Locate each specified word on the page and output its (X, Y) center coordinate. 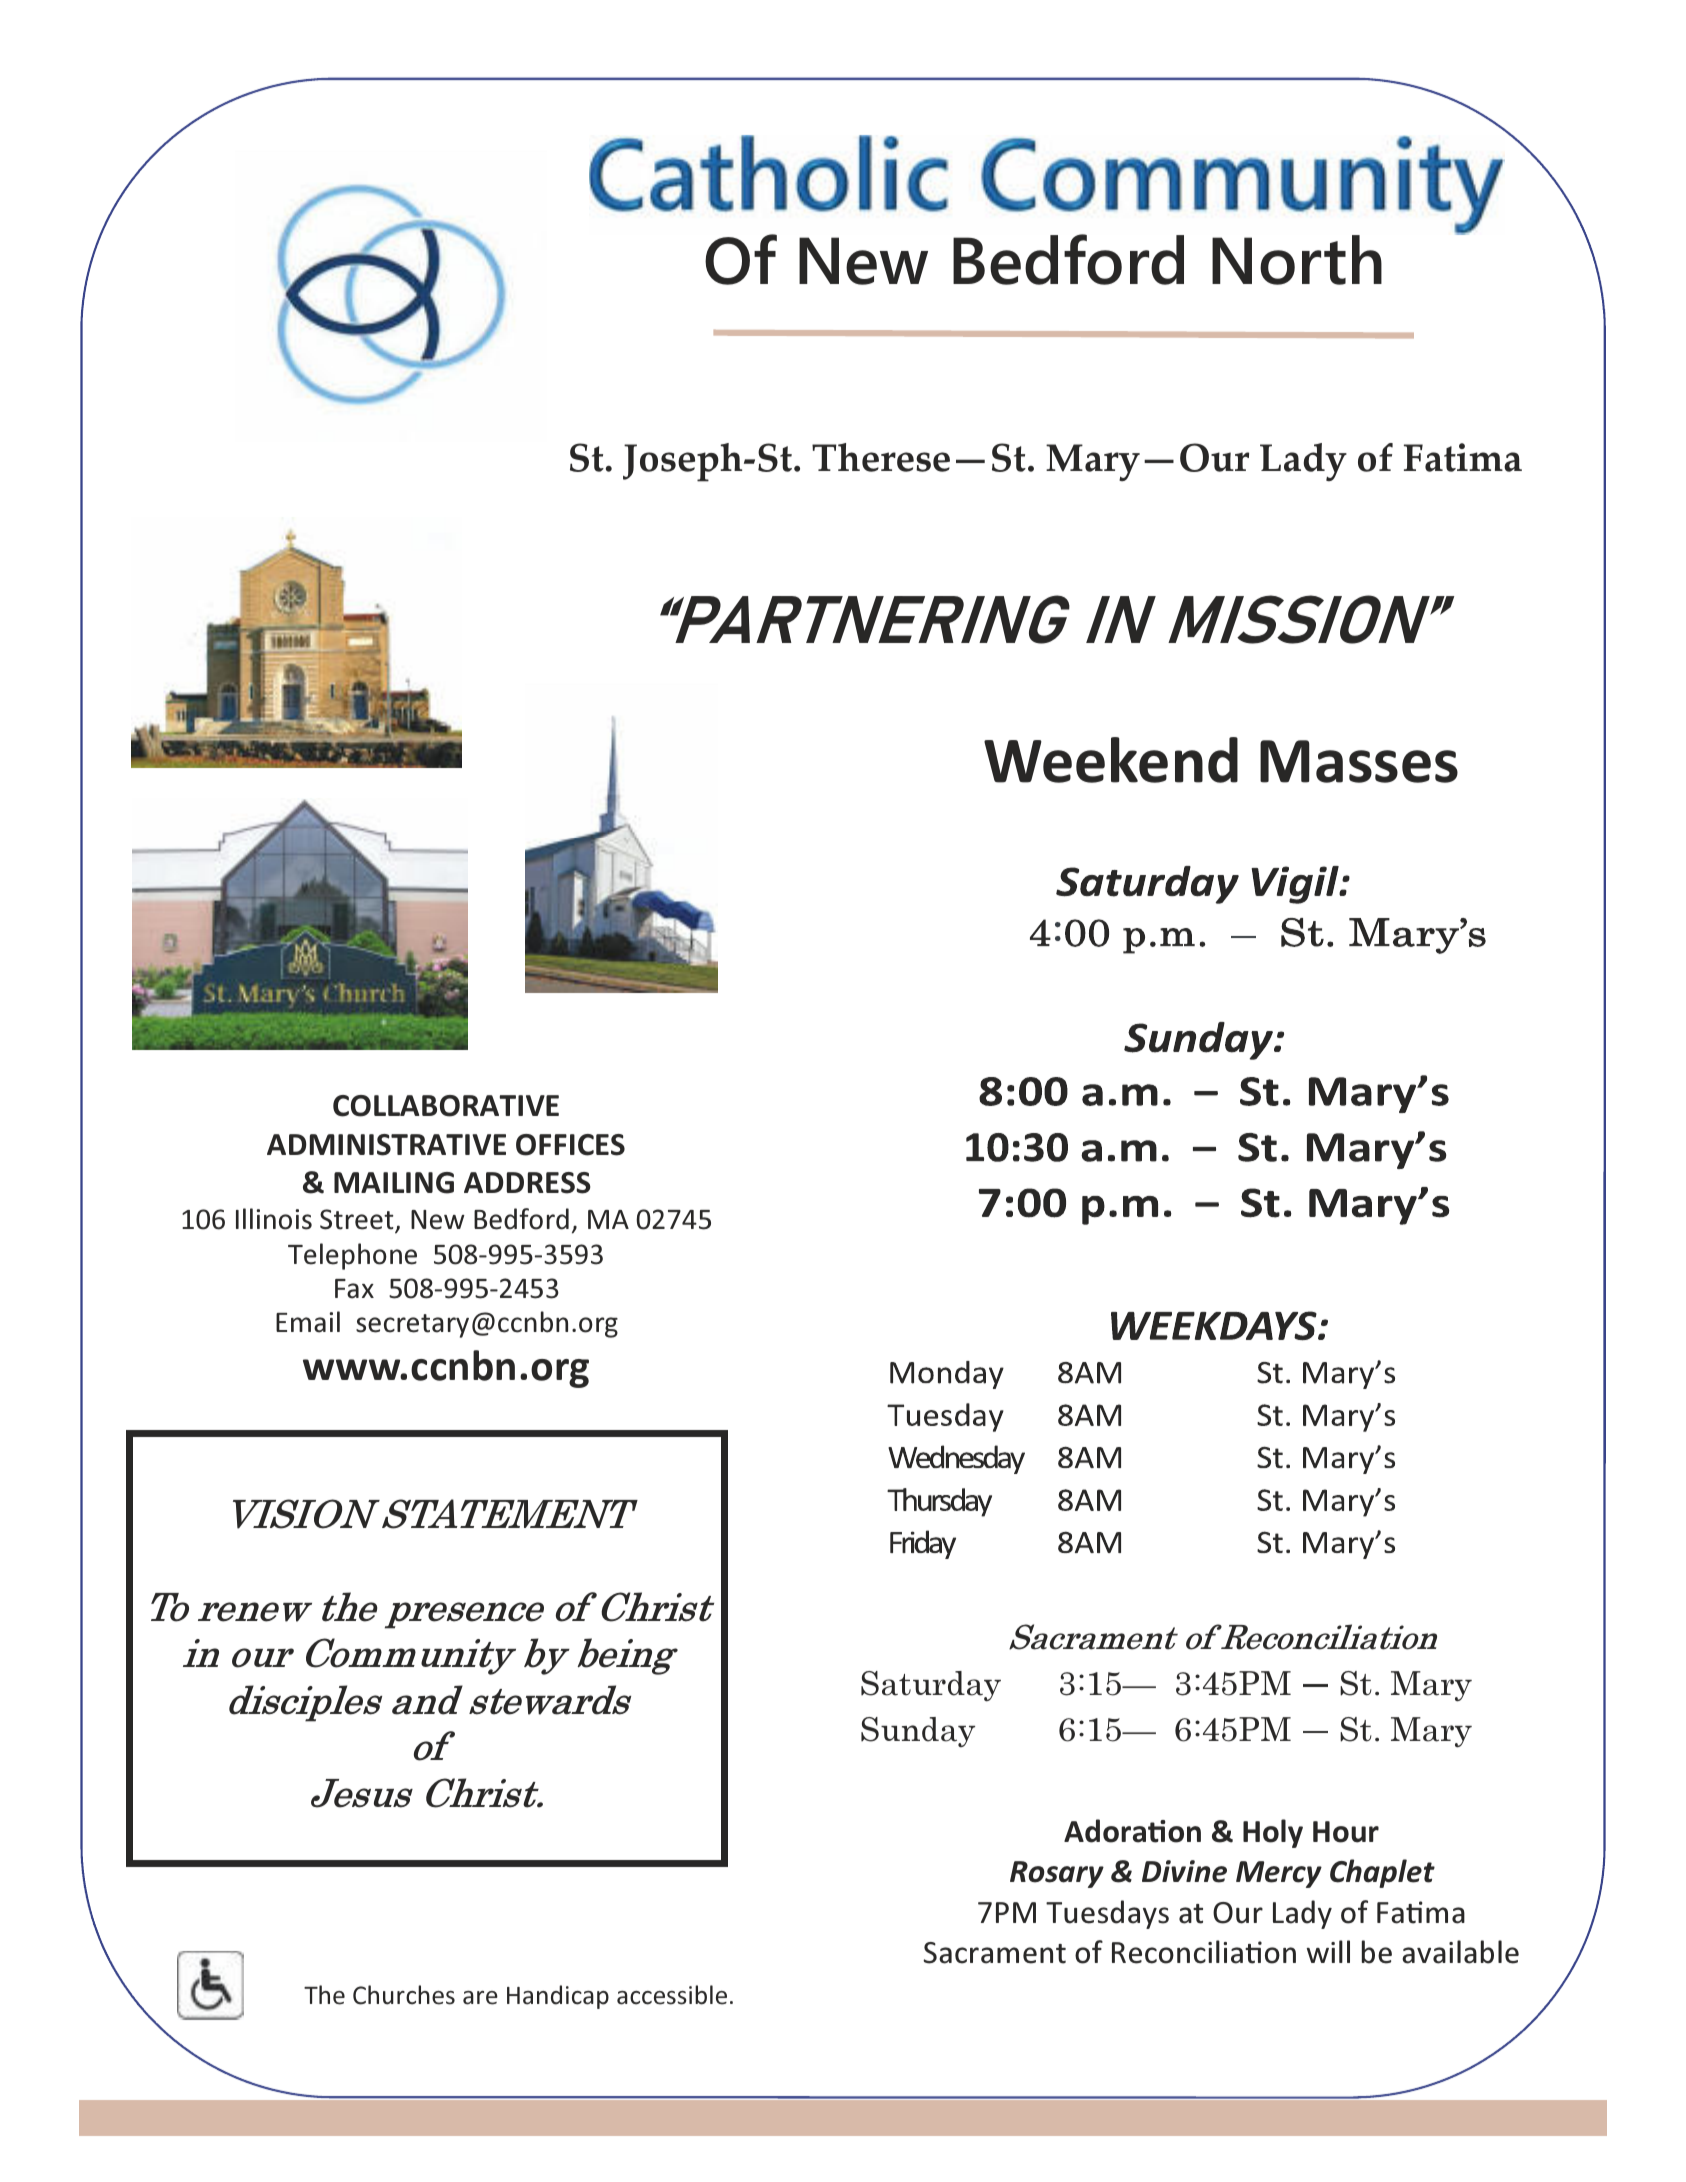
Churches (404, 1995)
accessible (672, 1995)
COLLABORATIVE (446, 1106)
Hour (1346, 1832)
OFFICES (570, 1145)
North (1297, 260)
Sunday (918, 1732)
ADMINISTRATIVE (386, 1145)
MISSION (1300, 619)
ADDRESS (527, 1183)
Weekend (1111, 760)
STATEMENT (510, 1514)
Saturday (931, 1686)
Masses (1359, 761)
